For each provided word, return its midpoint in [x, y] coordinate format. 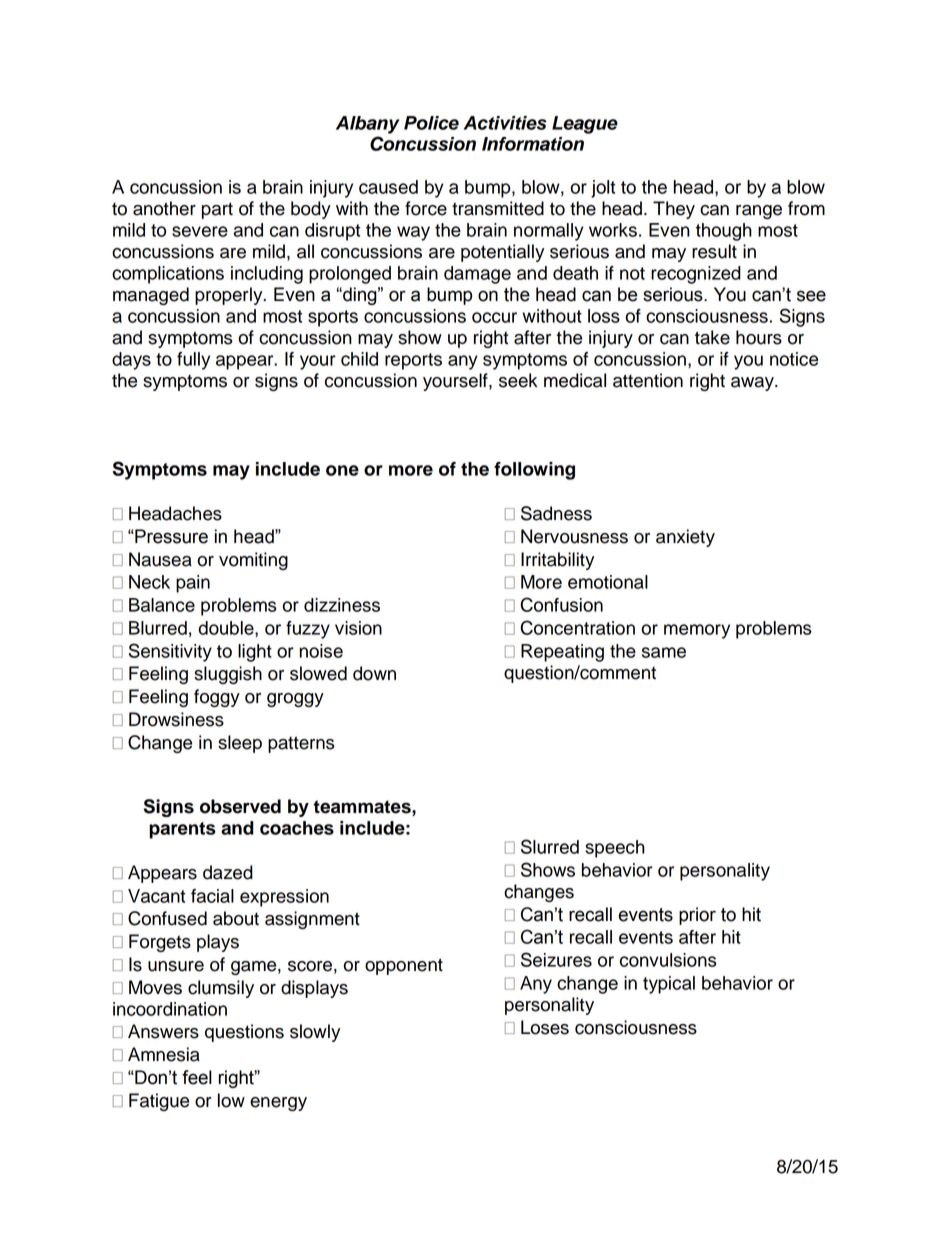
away [753, 384]
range [759, 212]
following [534, 471]
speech [615, 849]
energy [278, 1104]
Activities [505, 123]
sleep [240, 744]
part [217, 210]
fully [193, 361]
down [374, 673]
